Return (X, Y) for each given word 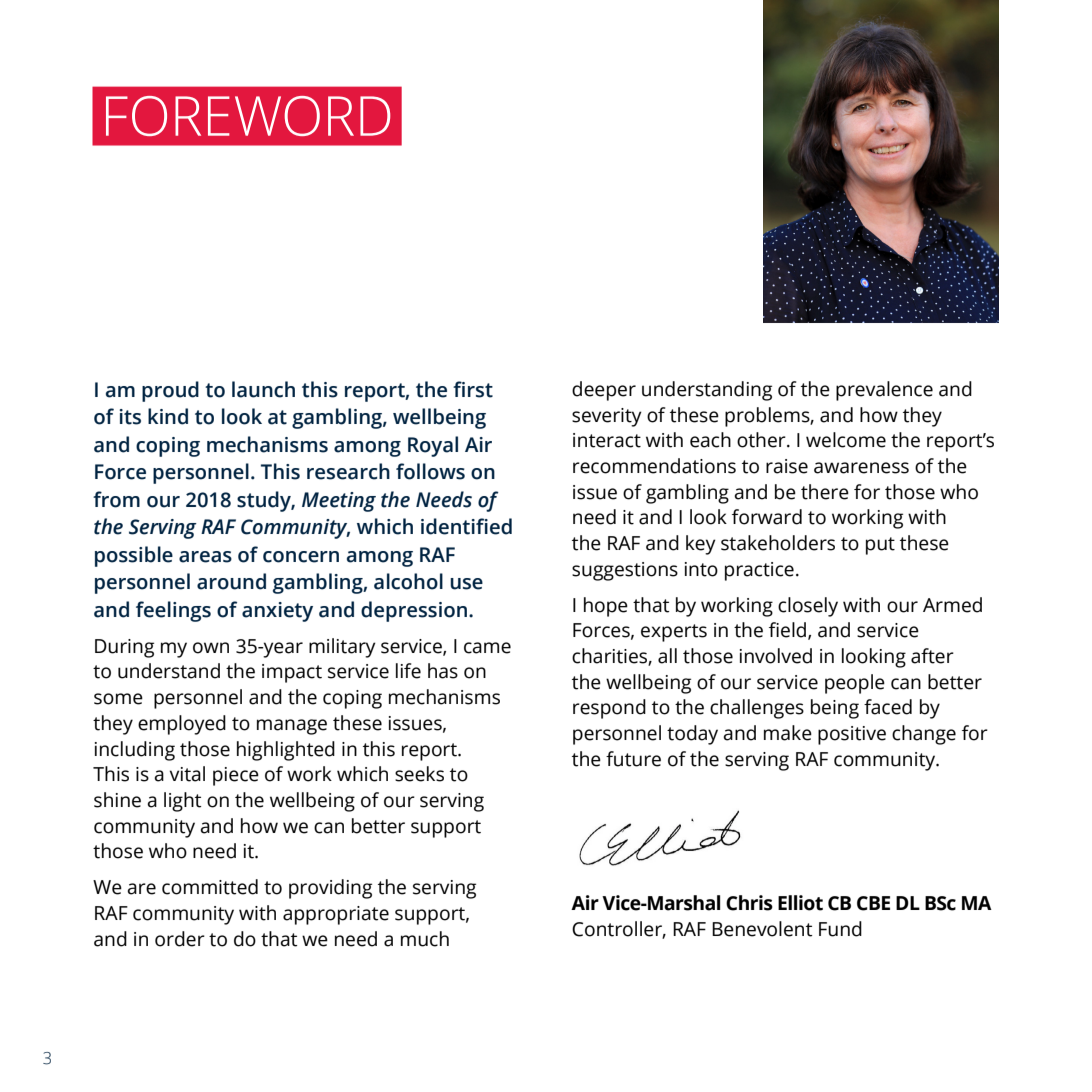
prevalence (884, 391)
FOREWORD (248, 116)
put (880, 546)
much (425, 939)
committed (210, 887)
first (473, 389)
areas (205, 557)
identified (466, 526)
